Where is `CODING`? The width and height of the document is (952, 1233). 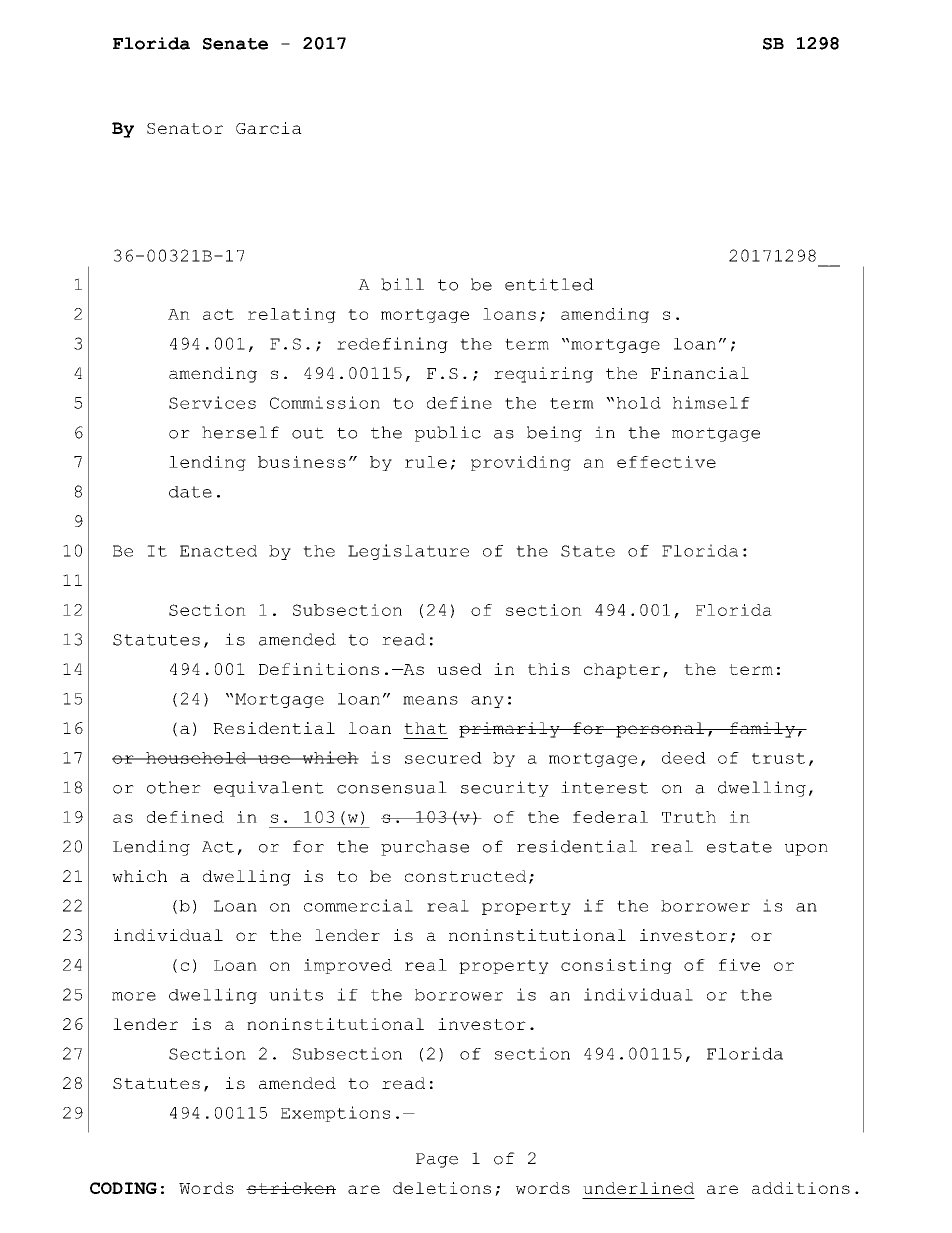
CODING is located at coordinates (123, 1188).
